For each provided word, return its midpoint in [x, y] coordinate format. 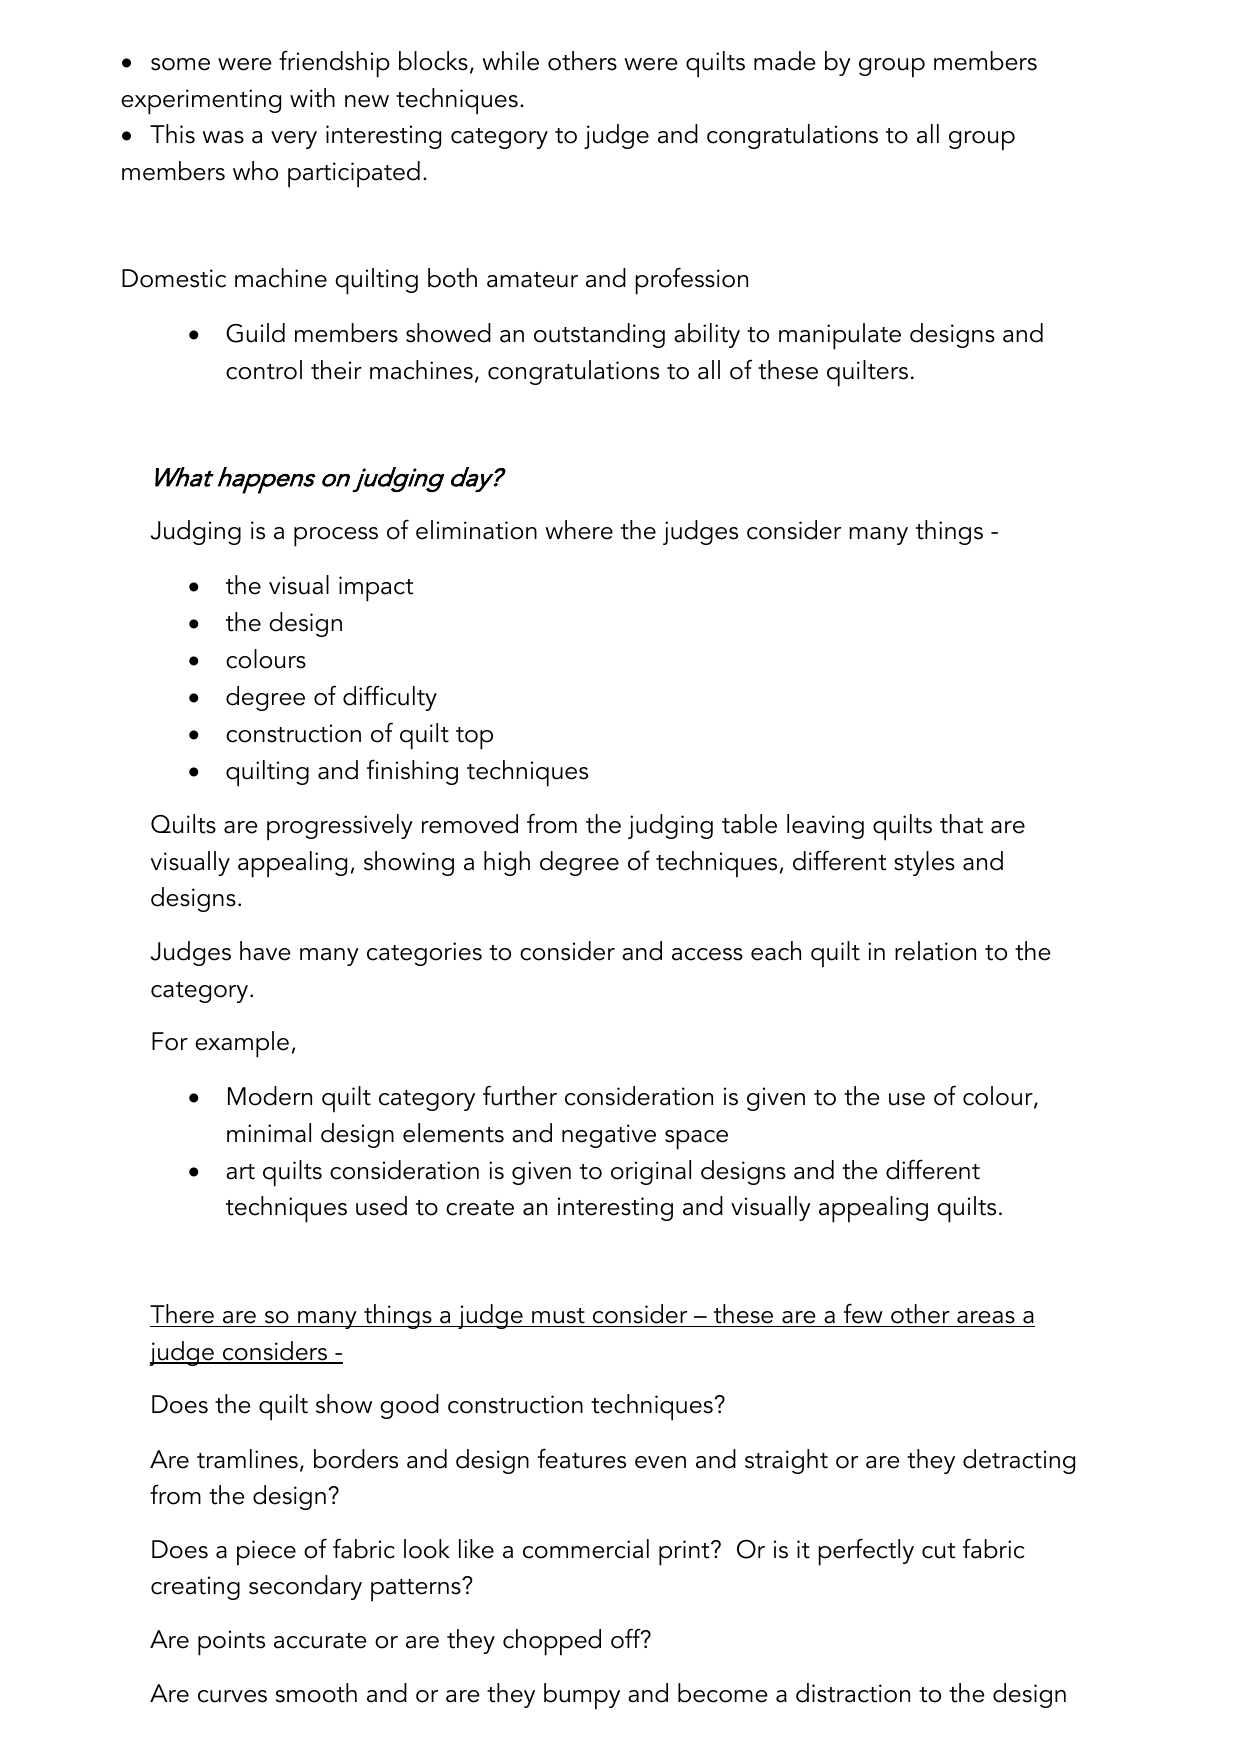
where [579, 530]
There [182, 1314]
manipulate [840, 336]
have [265, 951]
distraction [853, 1693]
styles [924, 863]
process [336, 537]
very [294, 140]
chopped [552, 1642]
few [863, 1313]
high [507, 863]
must [558, 1316]
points [231, 1643]
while [510, 61]
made [785, 61]
